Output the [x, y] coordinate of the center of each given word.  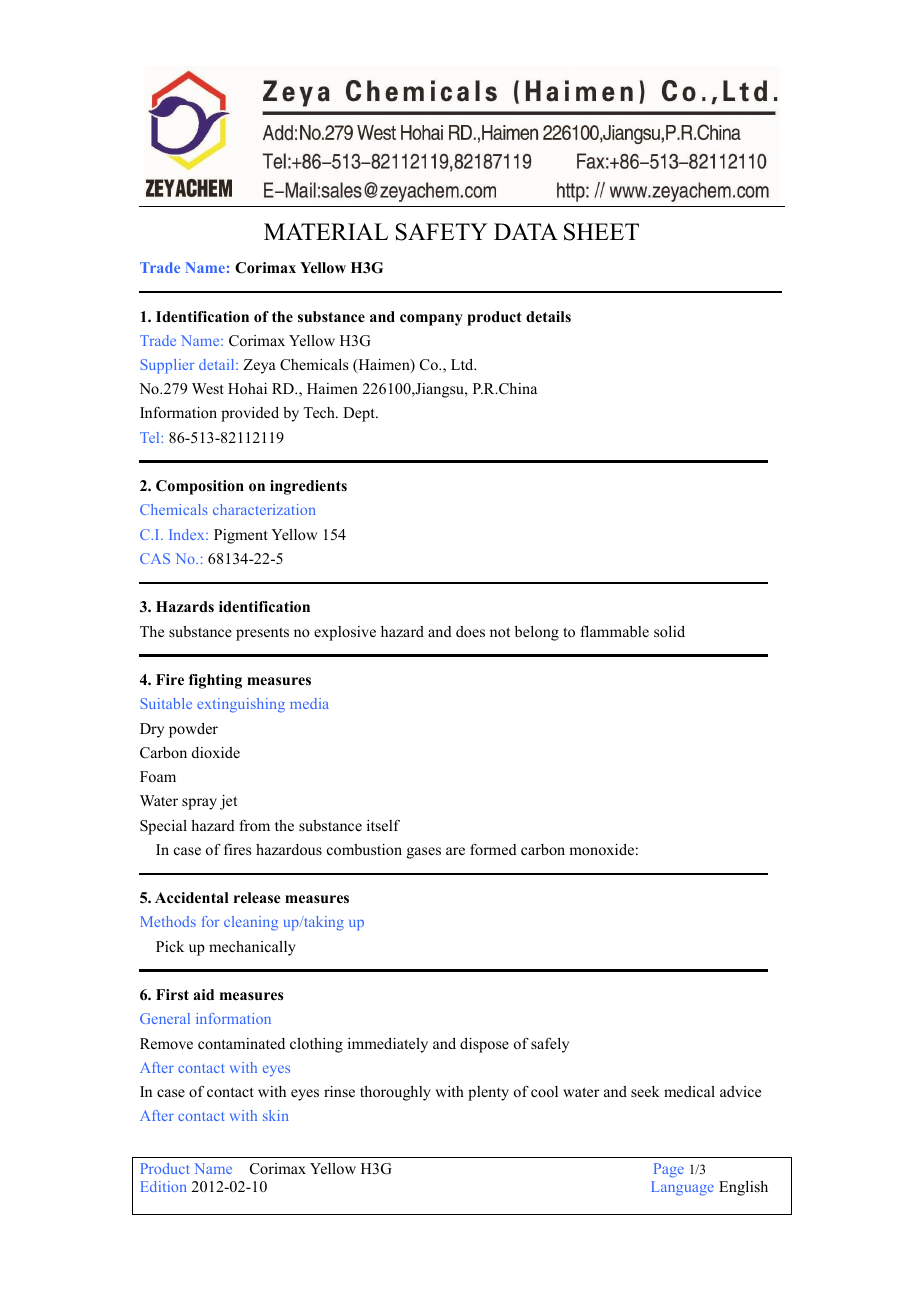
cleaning [251, 923]
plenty [488, 1093]
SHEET [601, 232]
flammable [615, 631]
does [470, 631]
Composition [200, 487]
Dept [360, 414]
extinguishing [241, 705]
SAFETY [442, 232]
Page [669, 1170]
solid [669, 631]
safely [550, 1045]
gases [424, 853]
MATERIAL [326, 231]
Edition [164, 1186]
